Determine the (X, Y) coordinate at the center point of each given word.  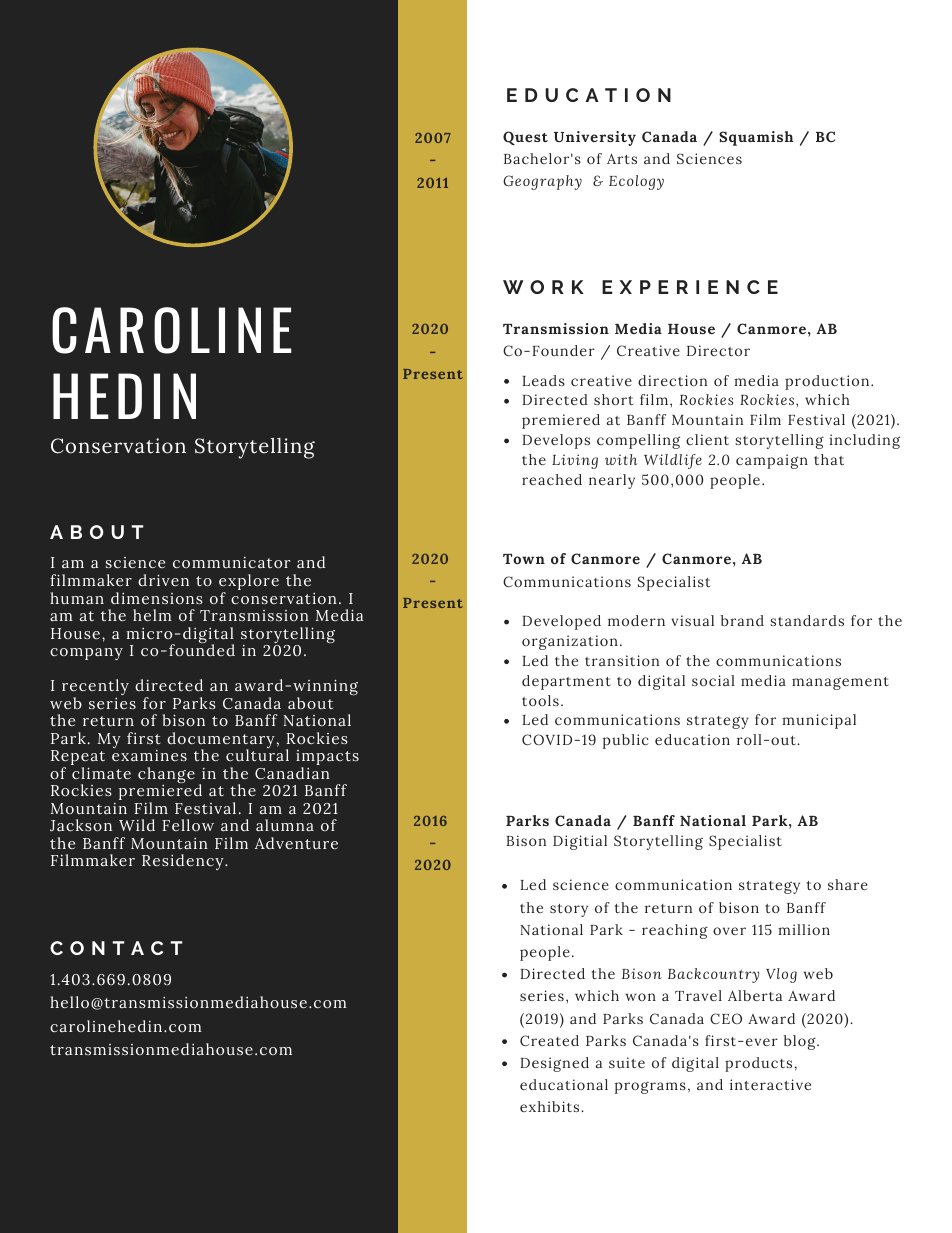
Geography (542, 182)
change (166, 776)
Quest (525, 138)
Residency (184, 862)
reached (552, 479)
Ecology (636, 182)
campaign (772, 461)
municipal (819, 721)
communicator (231, 562)
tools (540, 700)
